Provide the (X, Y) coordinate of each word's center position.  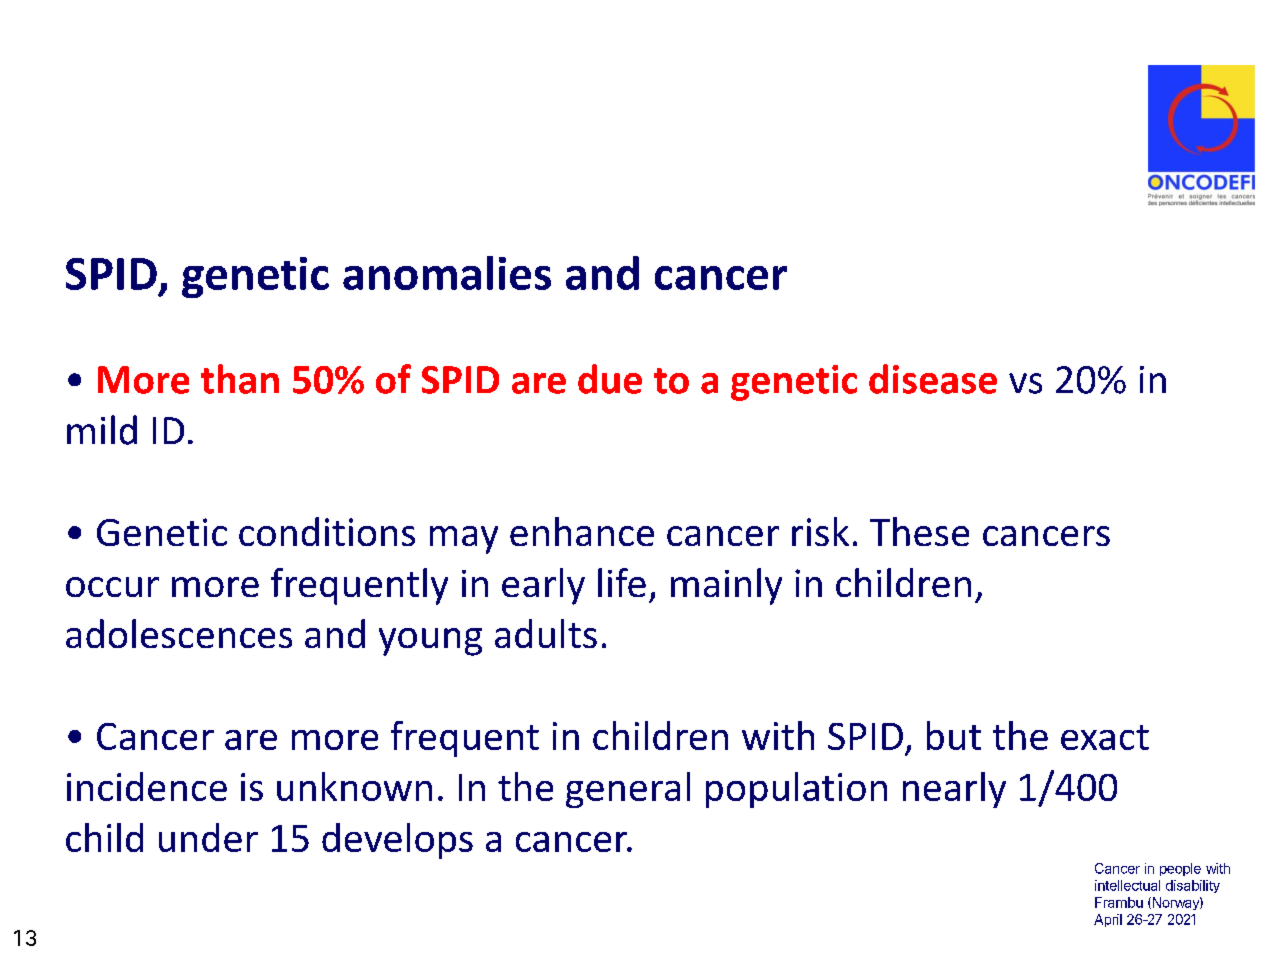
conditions (327, 531)
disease (933, 379)
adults (546, 633)
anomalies (447, 273)
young (430, 642)
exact (1105, 737)
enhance (582, 531)
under (208, 837)
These (919, 531)
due (610, 379)
